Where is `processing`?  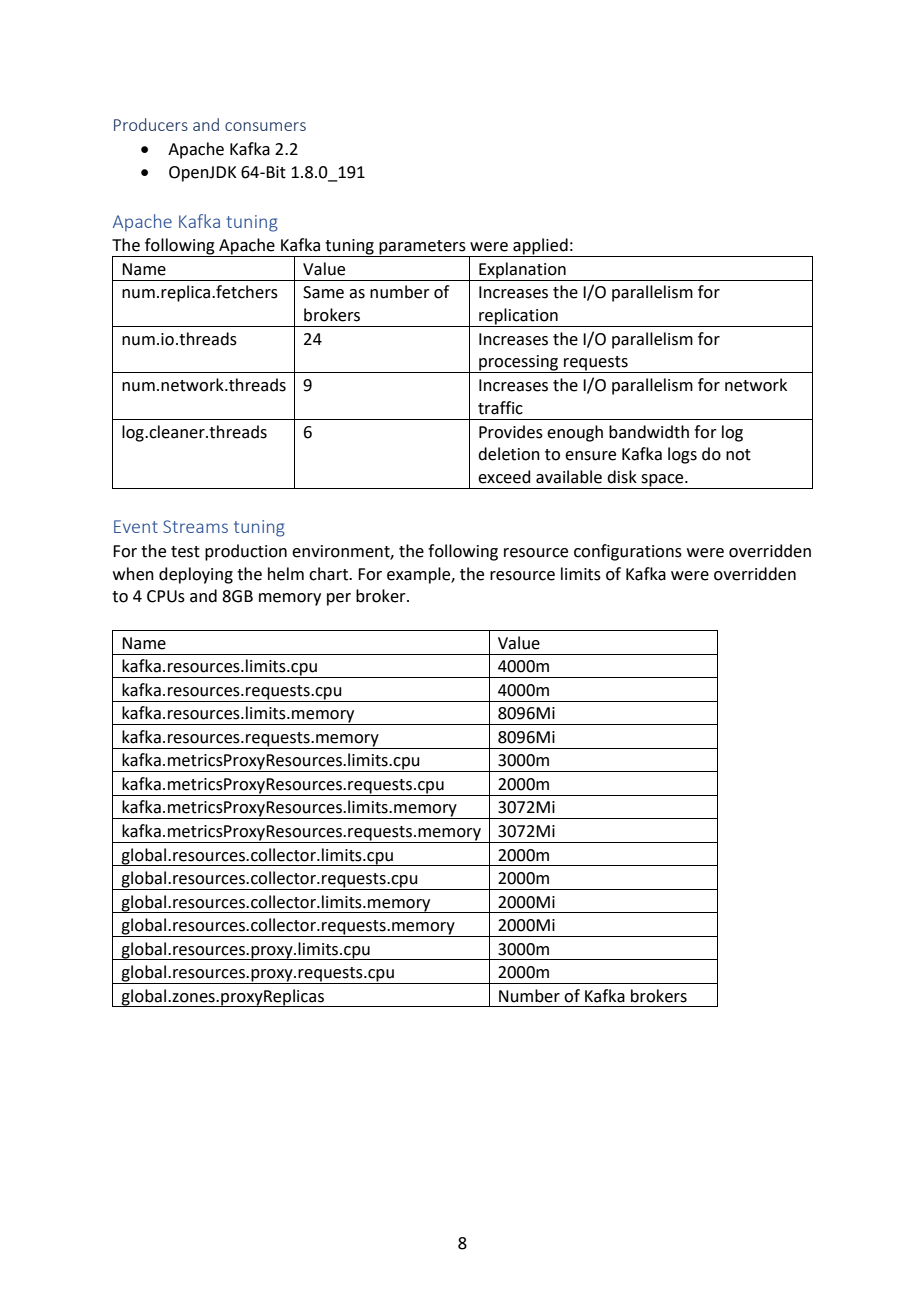
processing is located at coordinates (519, 364).
